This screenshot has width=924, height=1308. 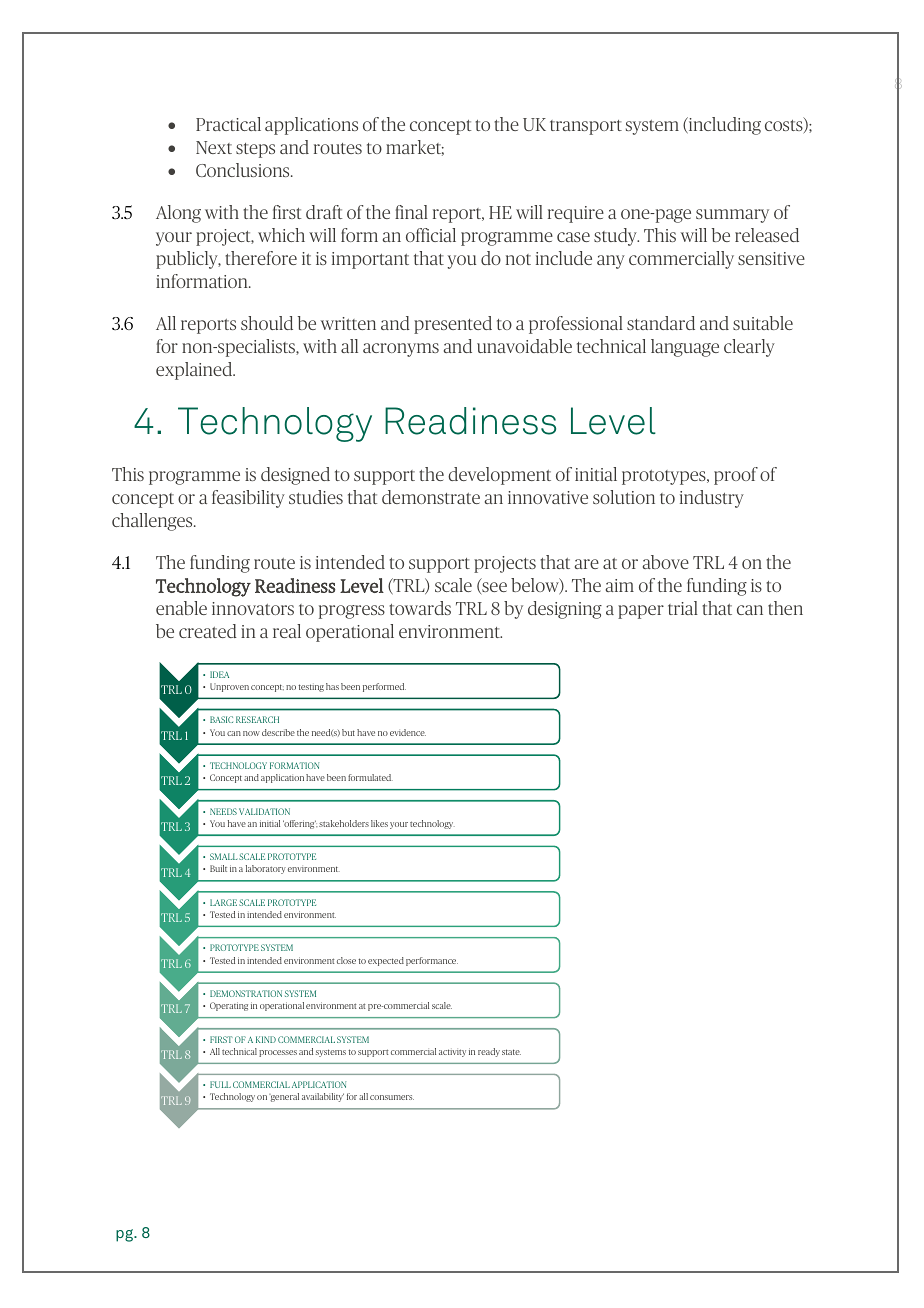 I want to click on explained, so click(x=195, y=371).
